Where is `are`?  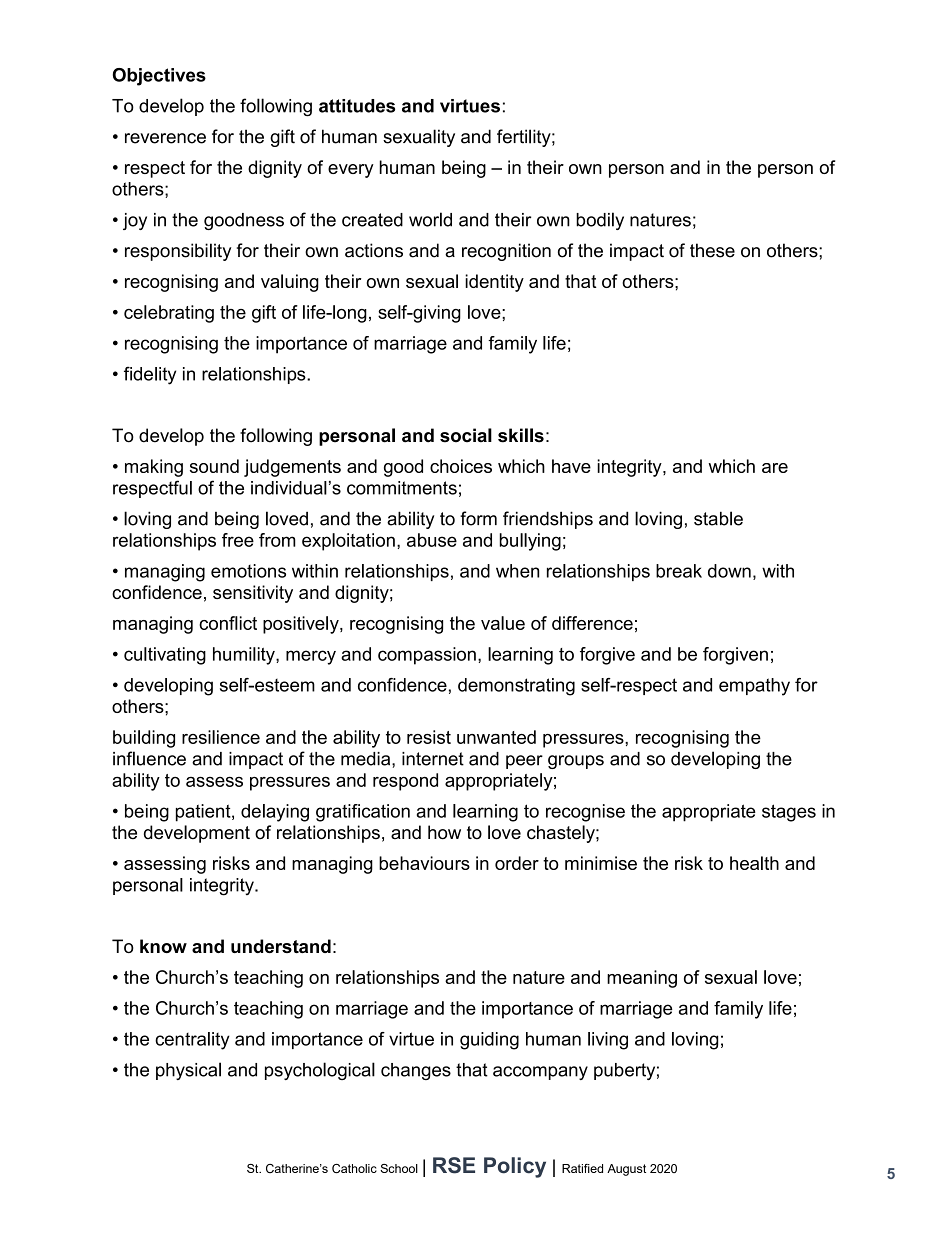
are is located at coordinates (775, 468).
